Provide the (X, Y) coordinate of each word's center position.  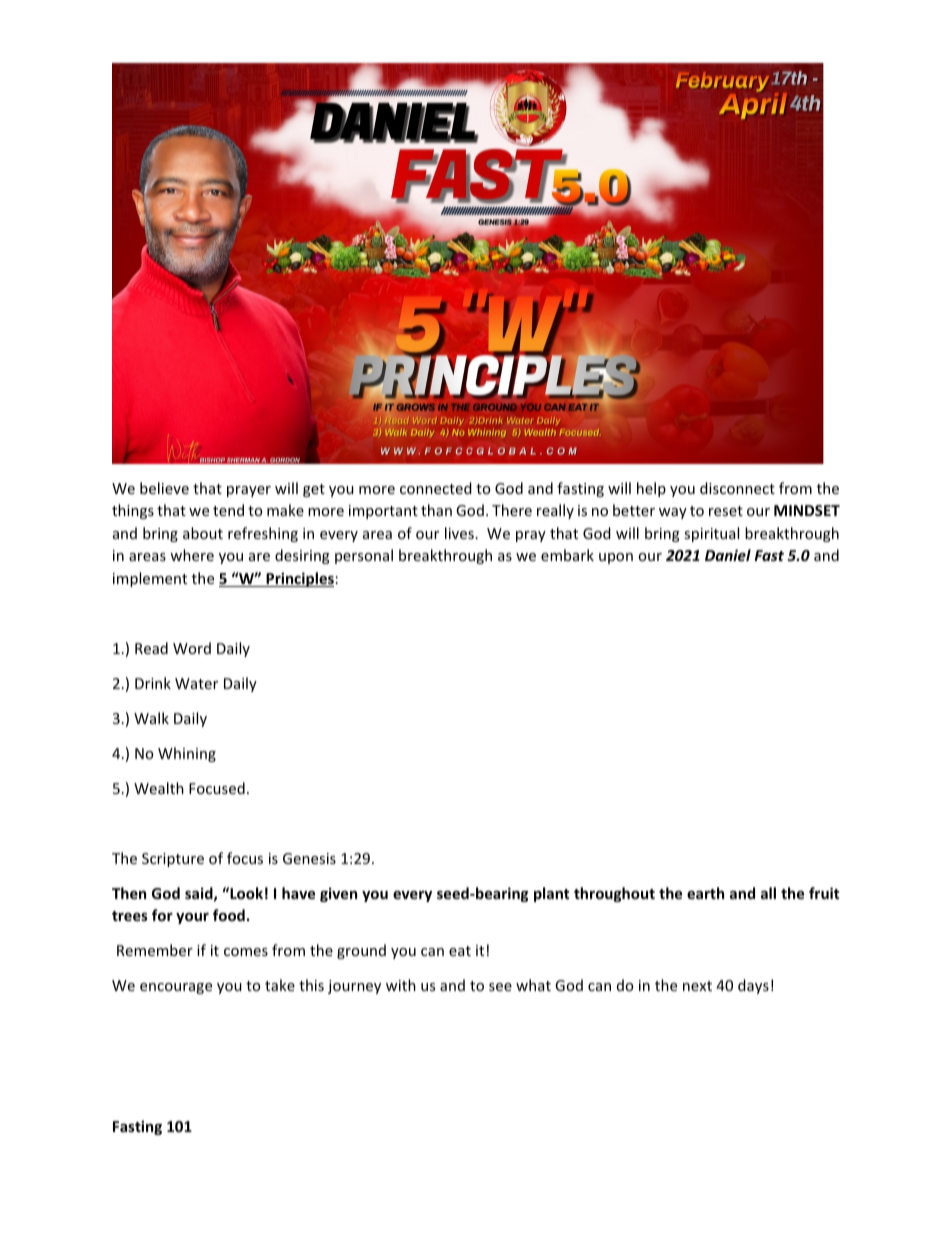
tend (228, 510)
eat (460, 951)
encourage (176, 988)
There (512, 510)
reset (726, 511)
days (753, 986)
